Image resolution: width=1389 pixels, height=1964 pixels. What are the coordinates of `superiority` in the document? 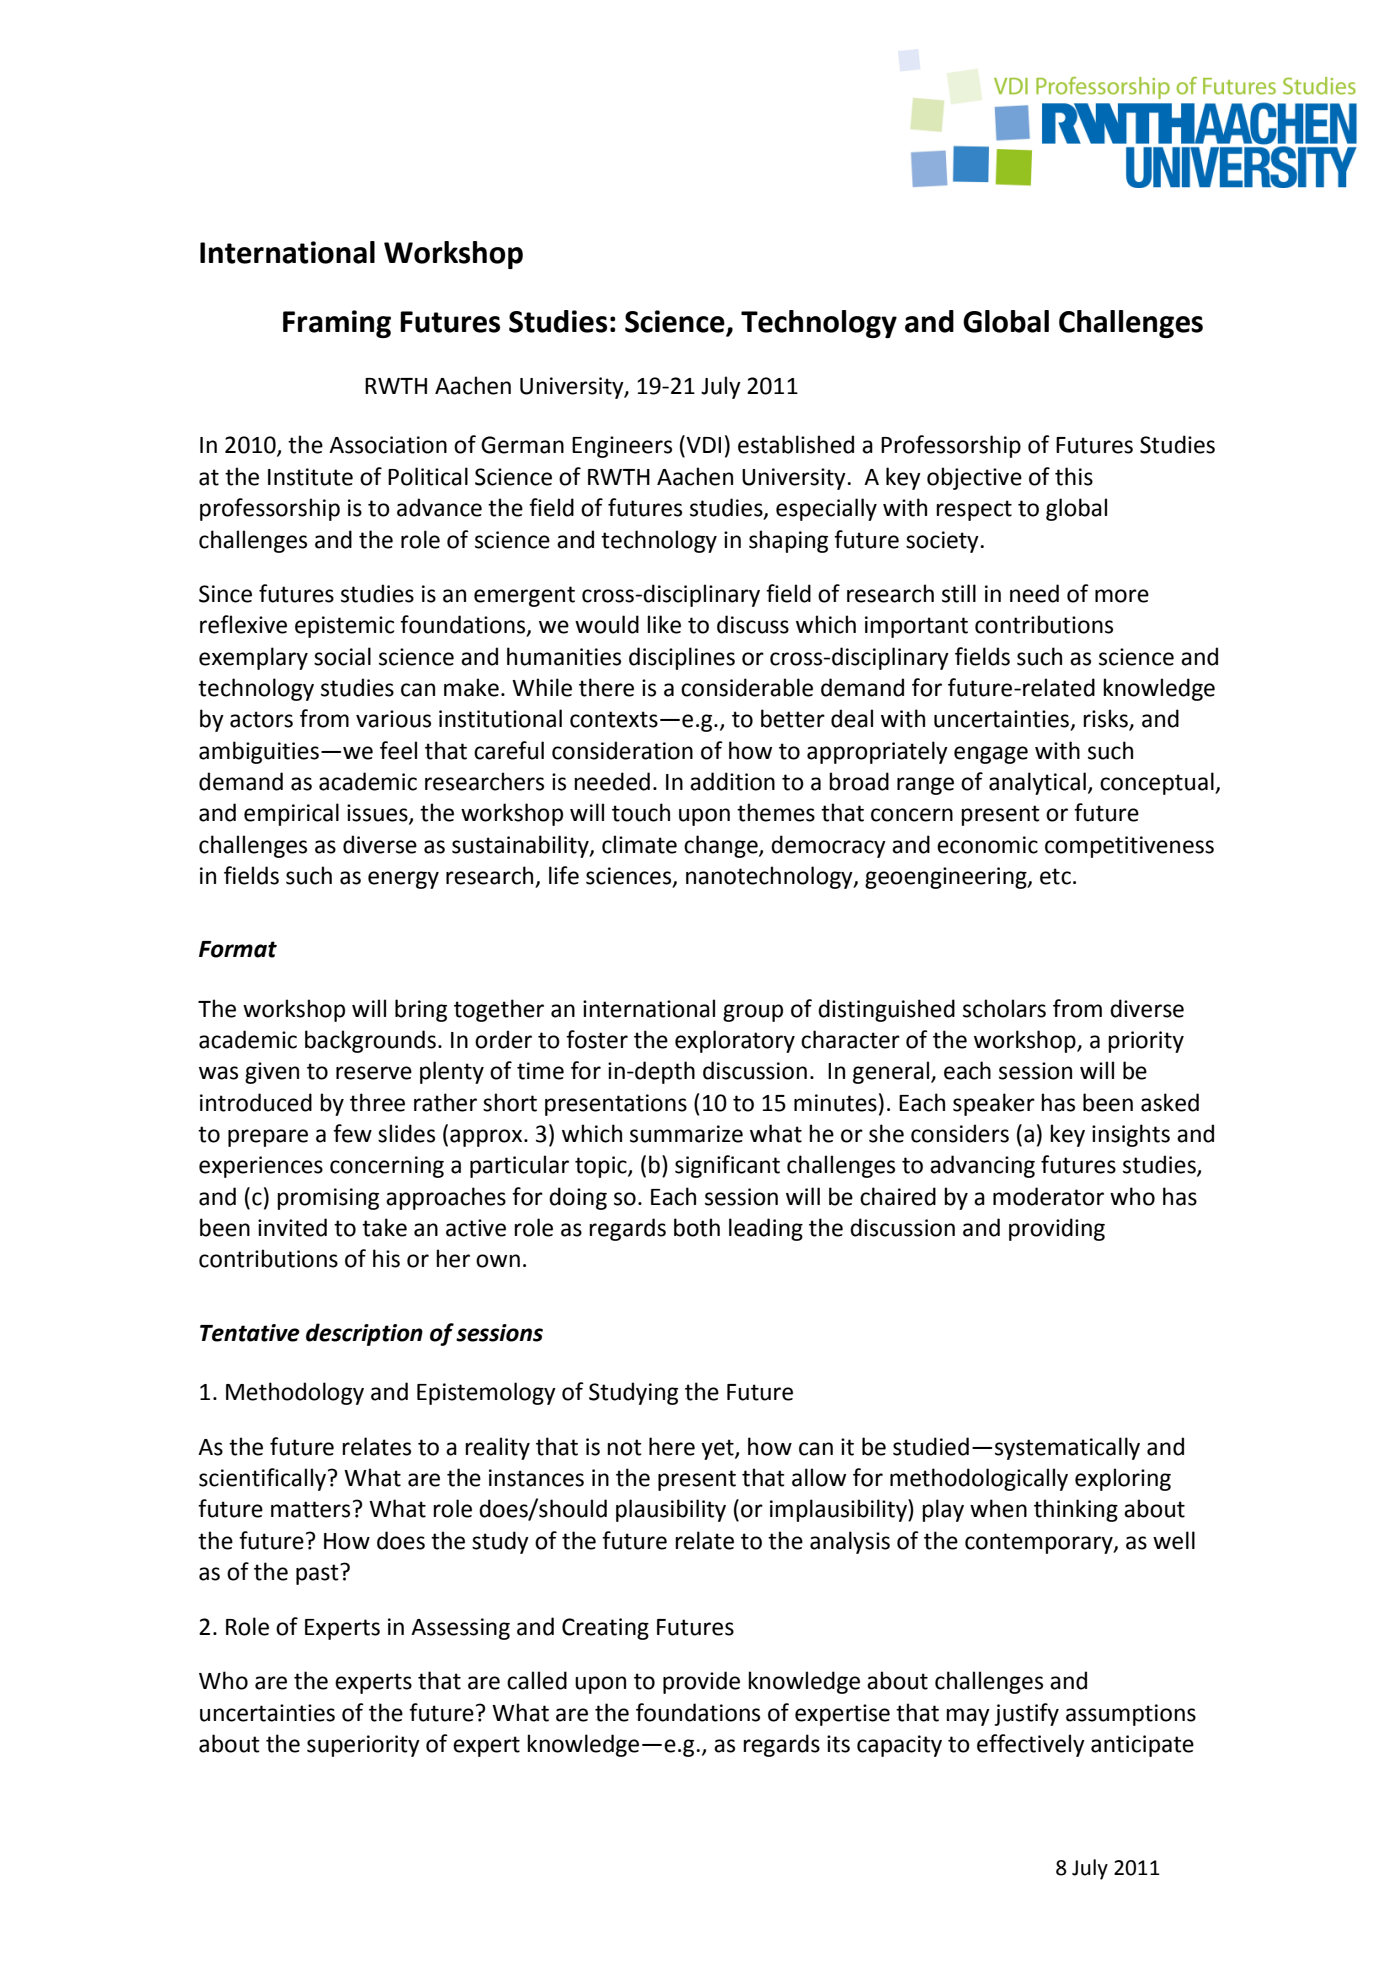 It's located at (363, 1746).
